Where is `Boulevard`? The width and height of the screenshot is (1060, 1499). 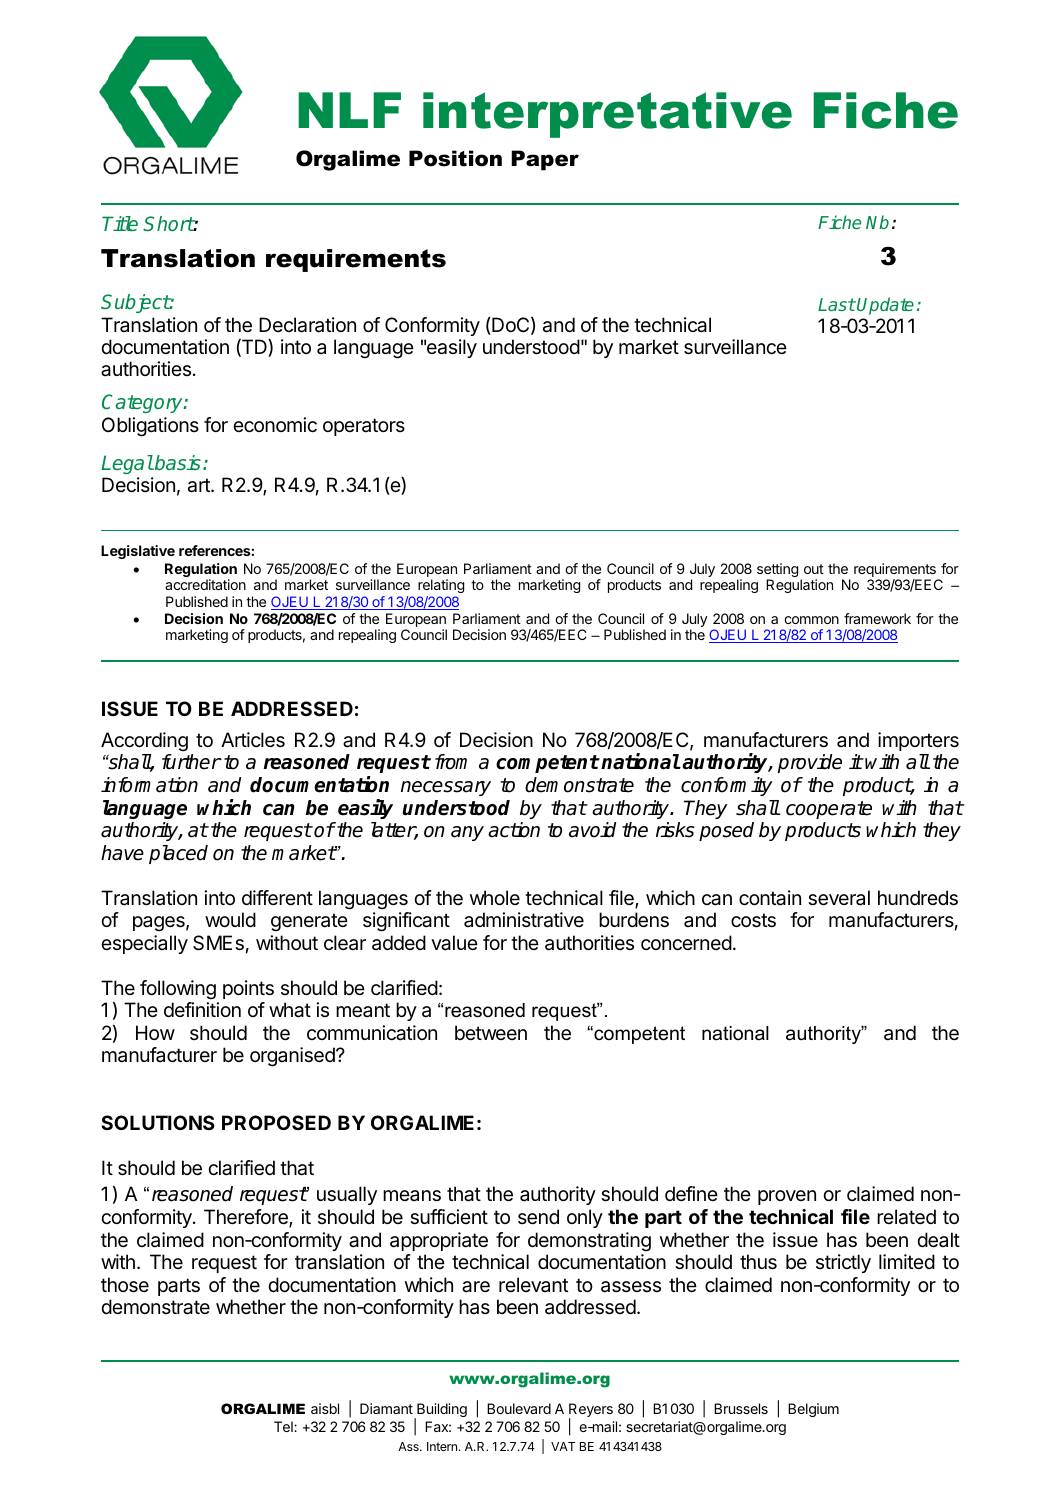 Boulevard is located at coordinates (519, 1408).
